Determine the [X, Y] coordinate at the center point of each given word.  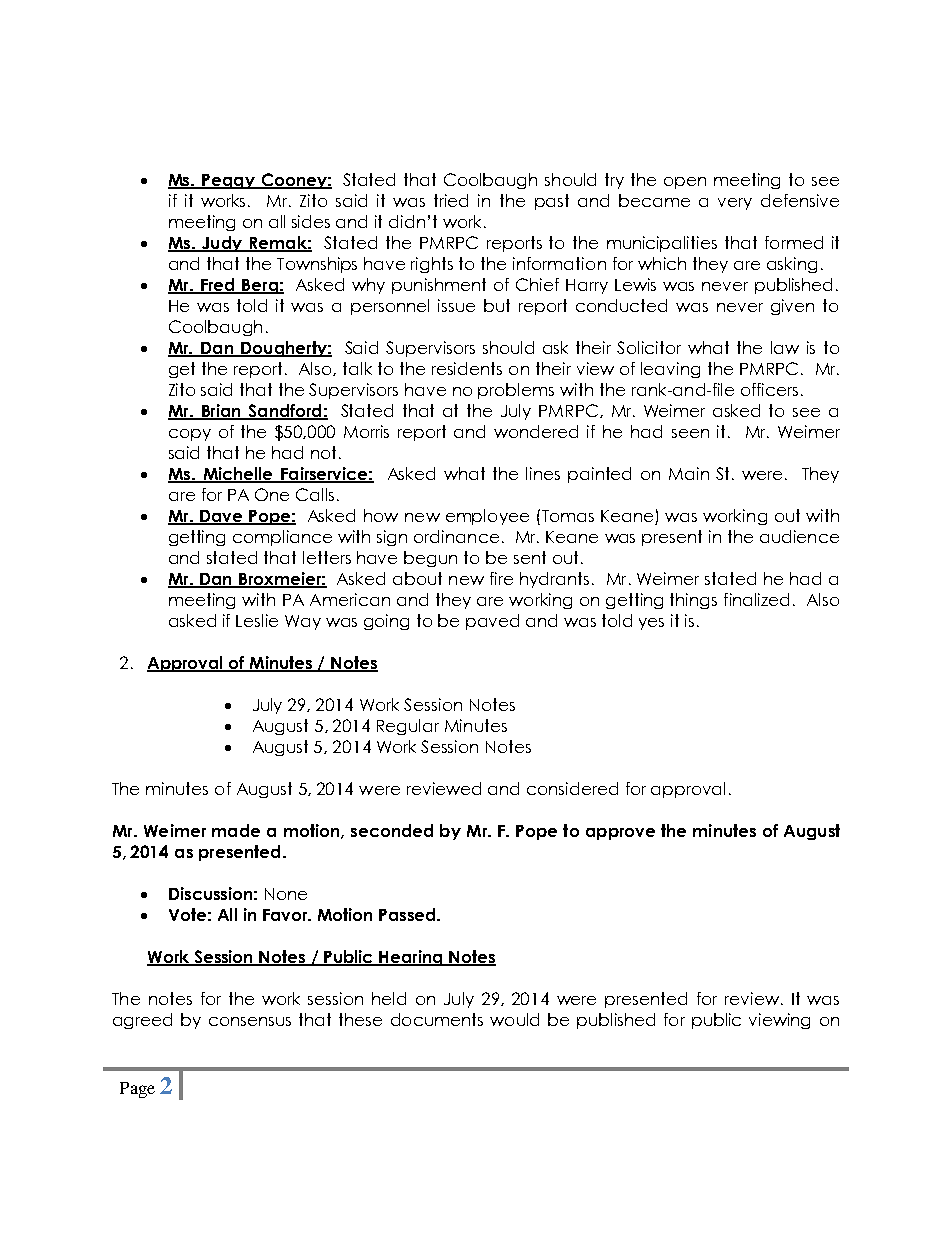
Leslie [257, 620]
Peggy [229, 181]
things [693, 601]
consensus [250, 1021]
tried [451, 200]
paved [492, 622]
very [735, 204]
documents [437, 1019]
